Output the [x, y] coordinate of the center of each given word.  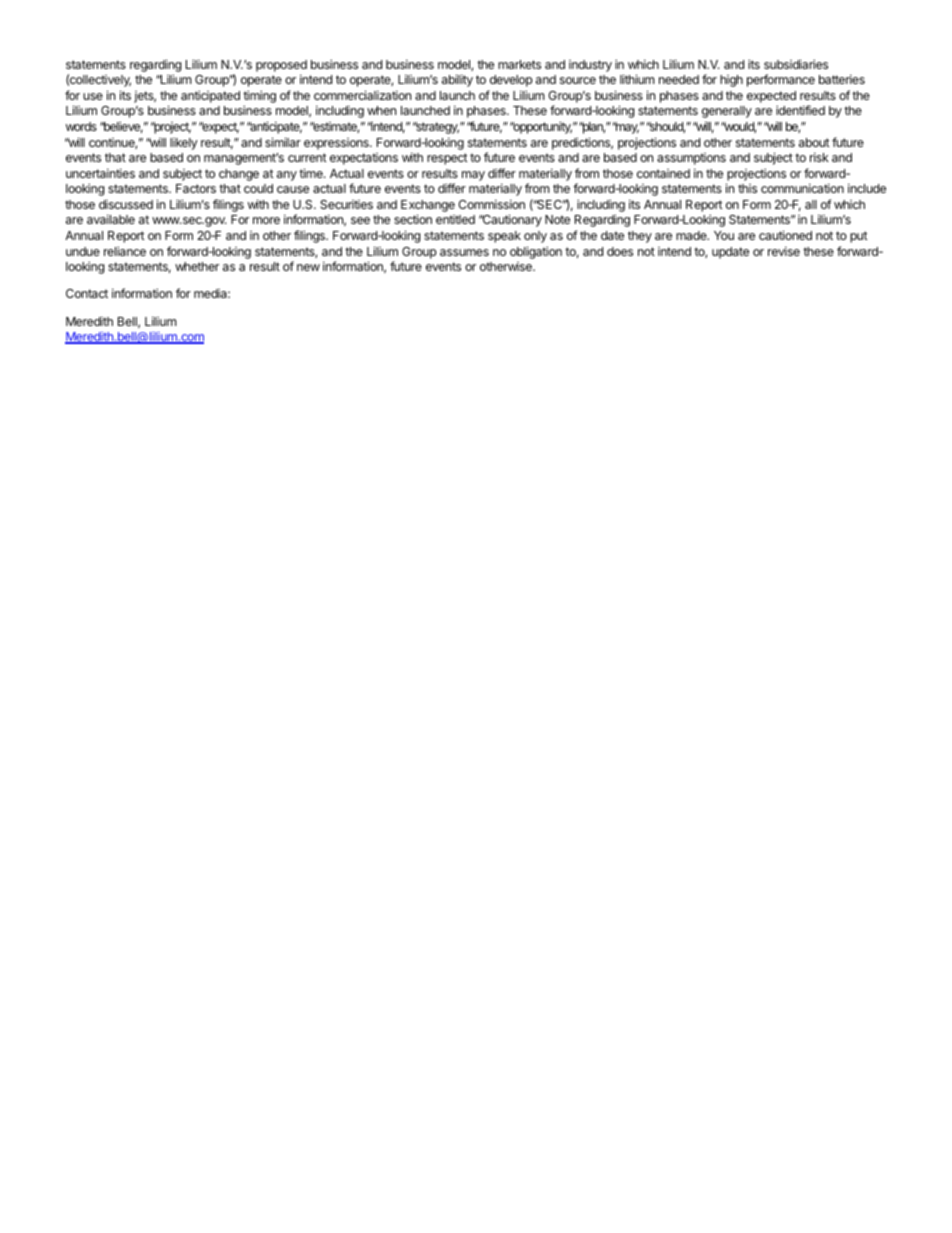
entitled [455, 219]
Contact [87, 293]
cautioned [785, 235]
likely [184, 144]
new [308, 267]
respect [447, 159]
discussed [126, 204]
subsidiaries [796, 64]
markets [519, 64]
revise [784, 251]
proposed [281, 66]
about [814, 142]
